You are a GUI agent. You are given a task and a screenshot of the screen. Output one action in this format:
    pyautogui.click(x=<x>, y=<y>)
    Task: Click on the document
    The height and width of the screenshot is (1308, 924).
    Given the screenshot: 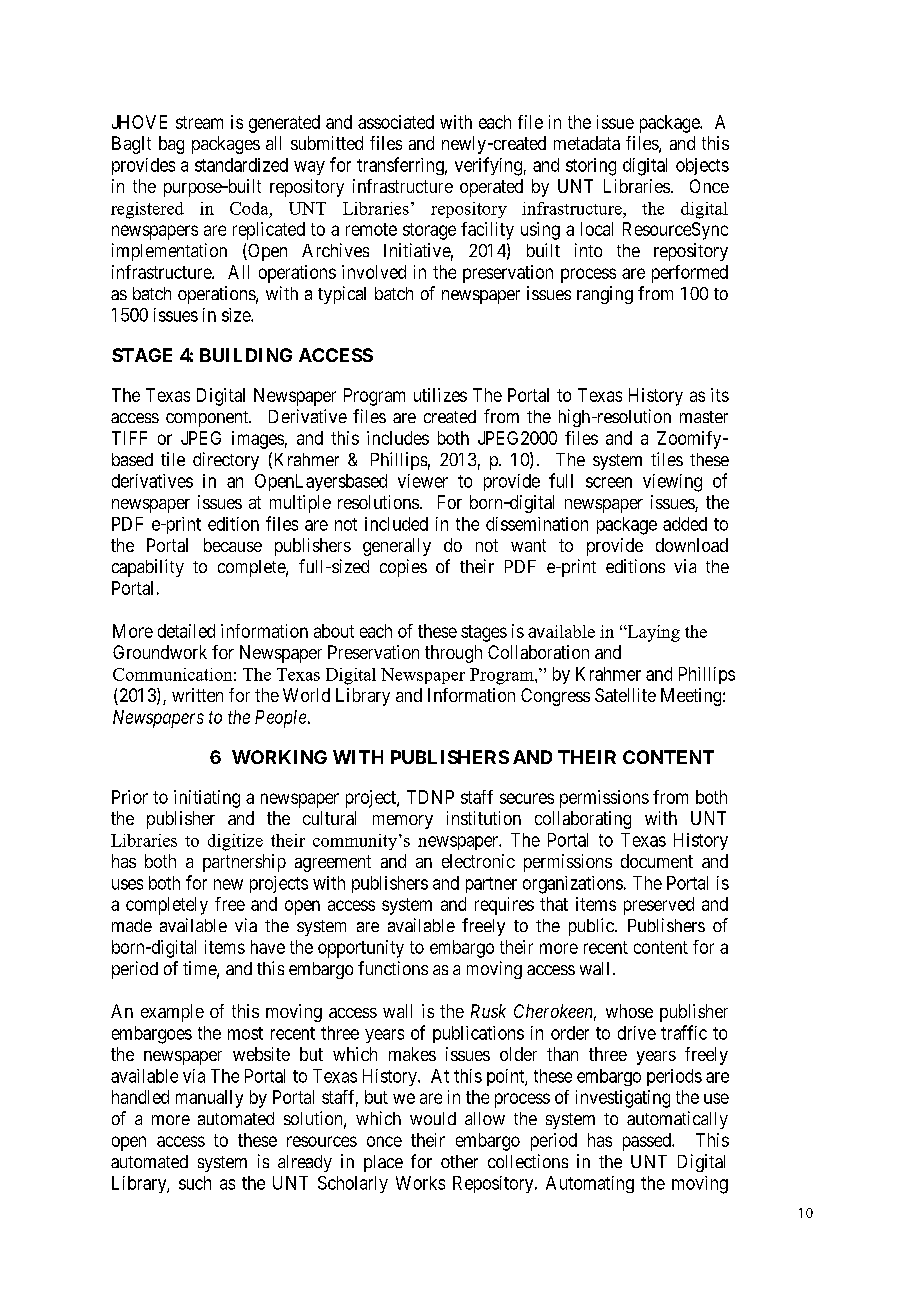 What is the action you would take?
    pyautogui.click(x=657, y=861)
